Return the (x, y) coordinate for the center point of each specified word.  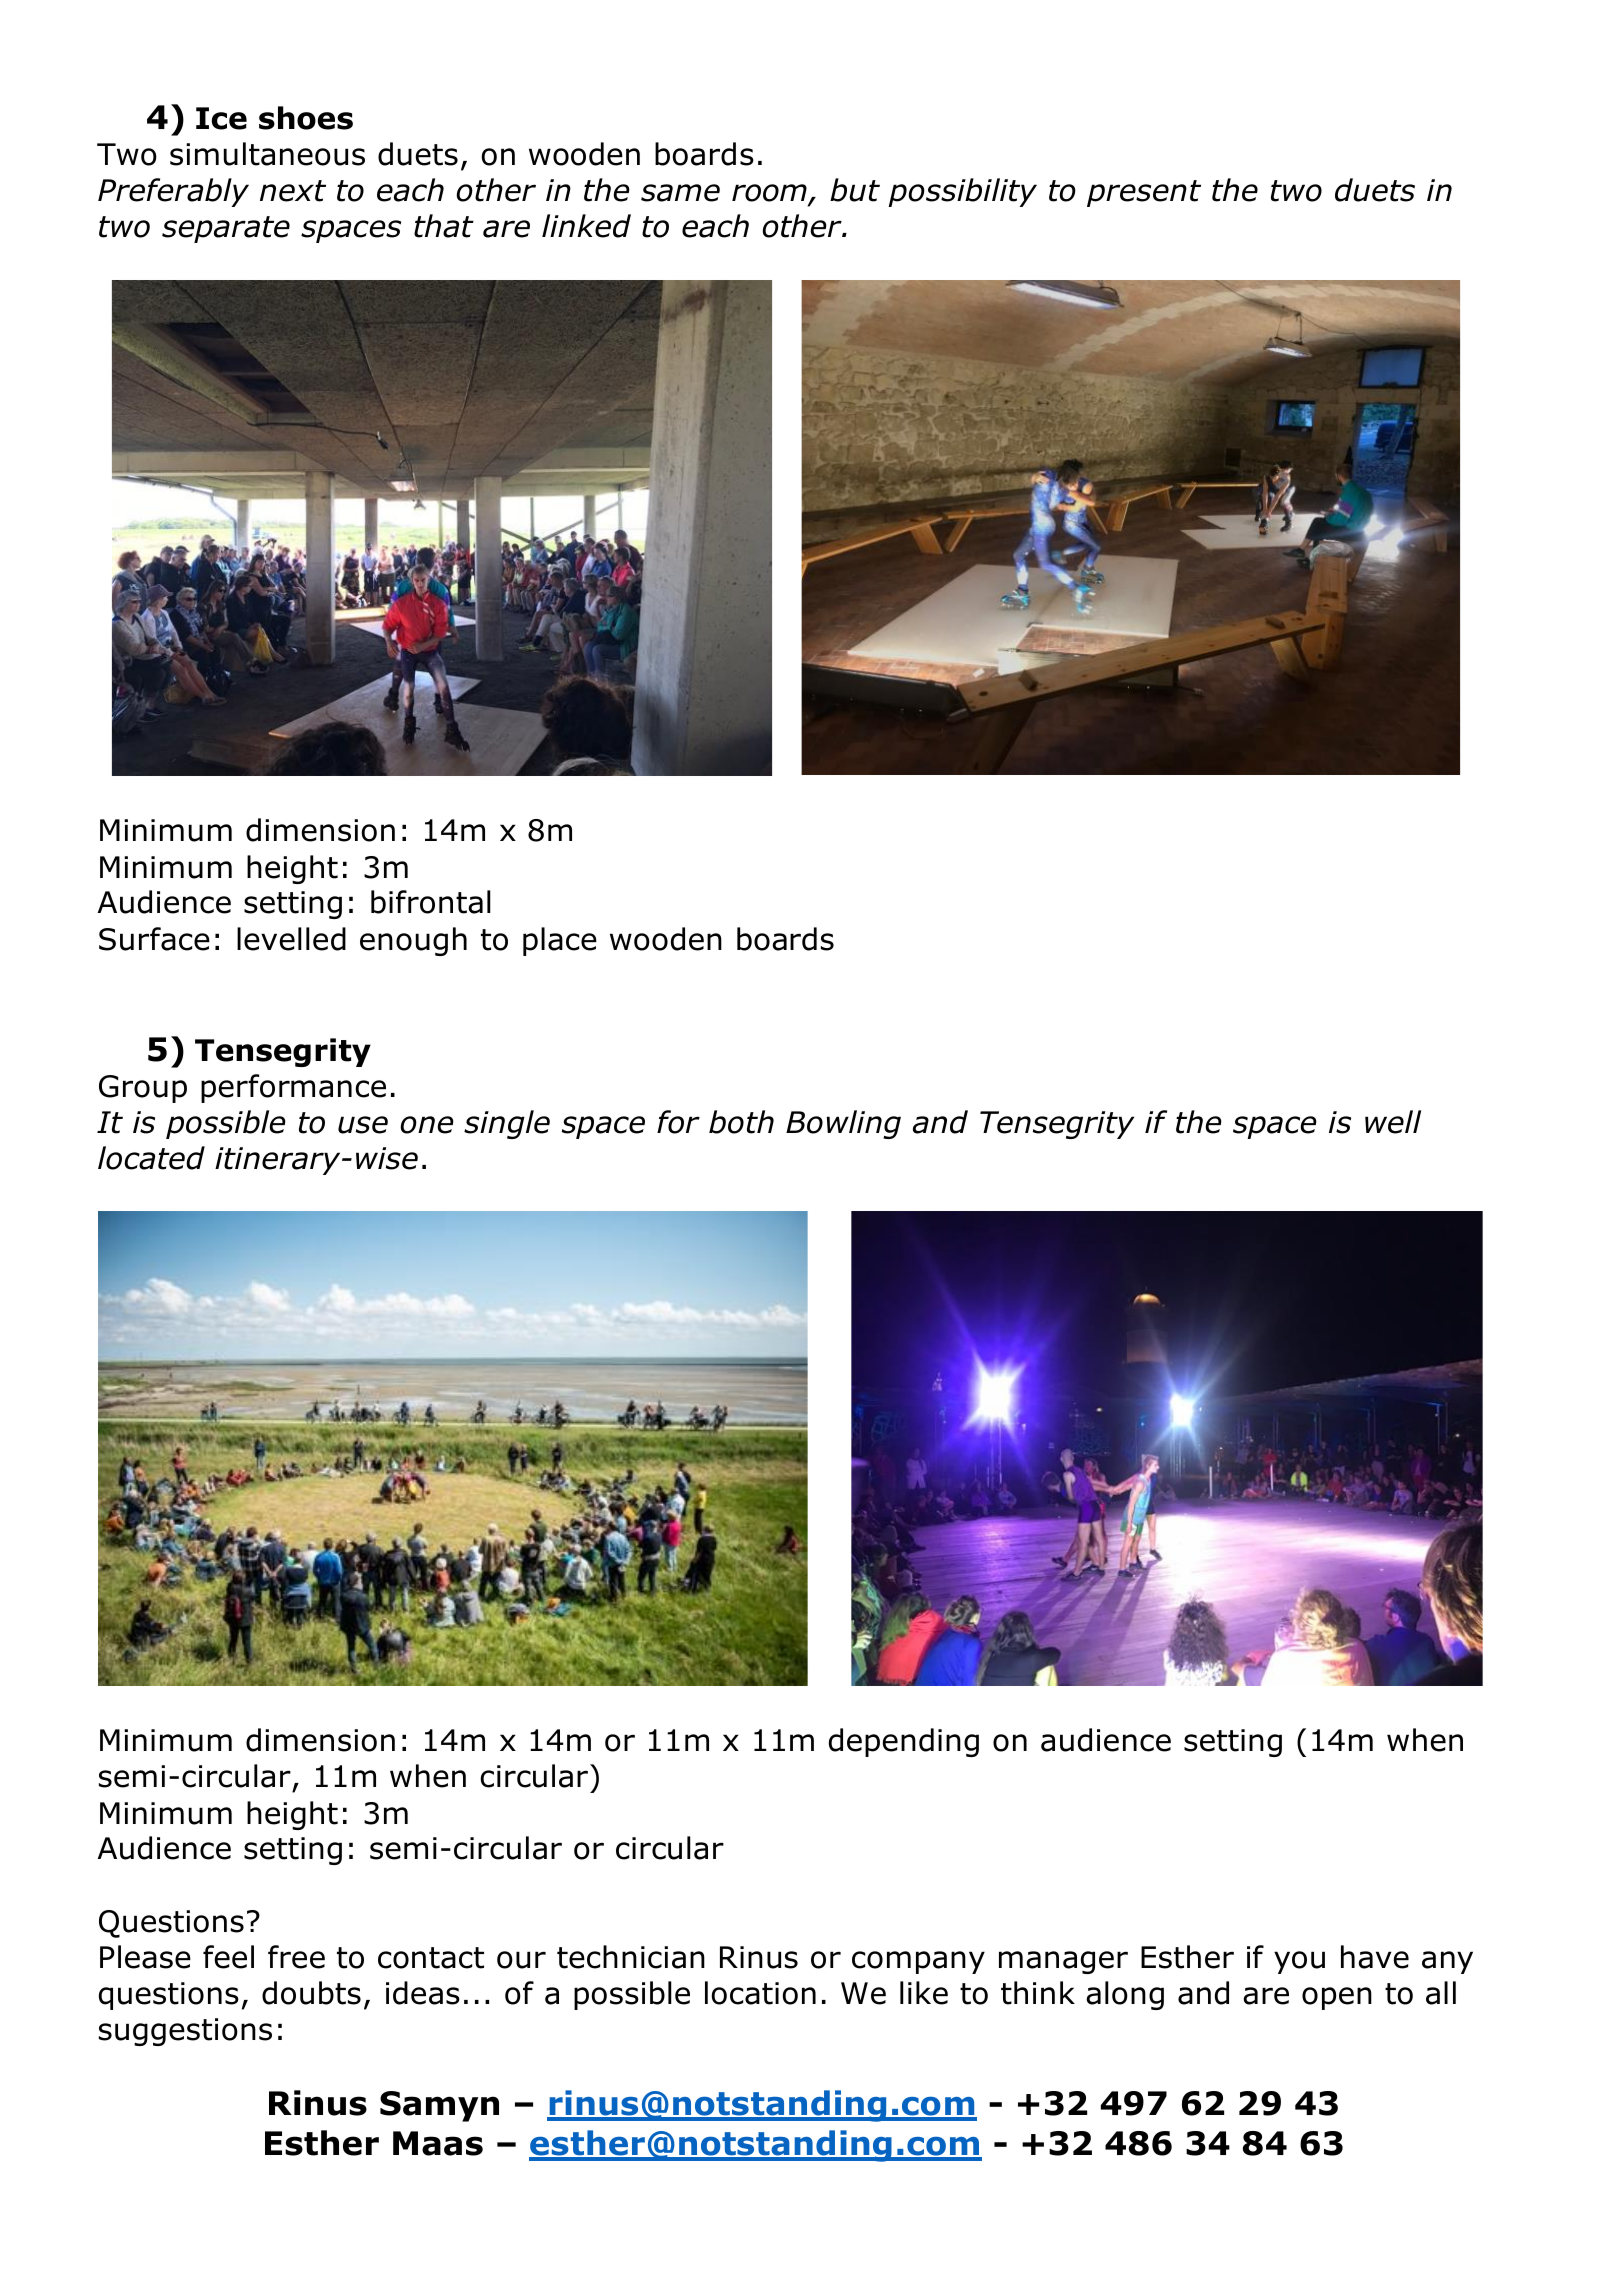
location (760, 1993)
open (1337, 1998)
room (770, 194)
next (293, 191)
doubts (311, 1993)
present (1144, 193)
